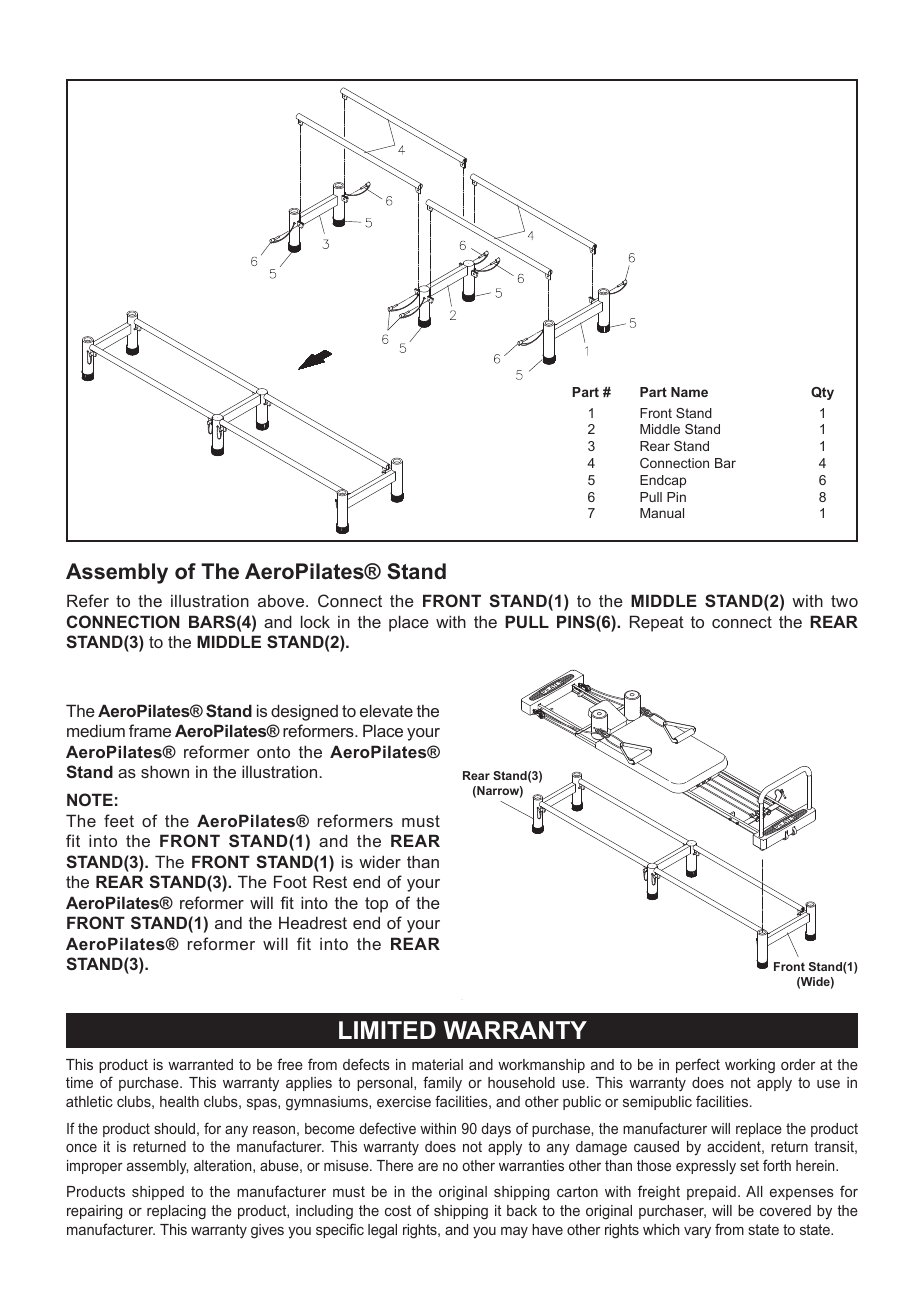 This screenshot has width=924, height=1308. I want to click on top, so click(376, 905).
